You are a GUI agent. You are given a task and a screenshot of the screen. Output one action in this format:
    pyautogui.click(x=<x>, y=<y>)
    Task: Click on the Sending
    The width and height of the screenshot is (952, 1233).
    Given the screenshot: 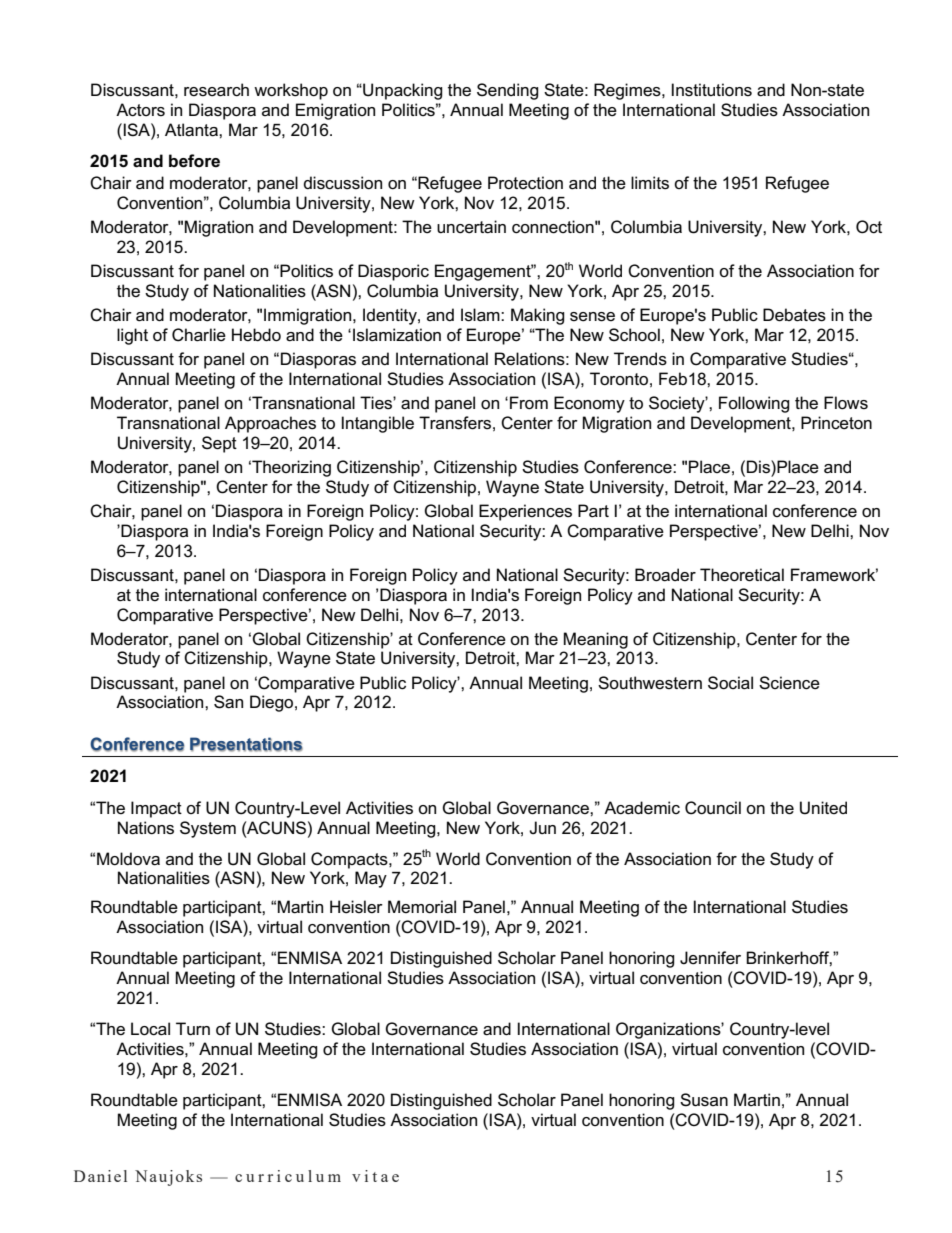 What is the action you would take?
    pyautogui.click(x=508, y=91)
